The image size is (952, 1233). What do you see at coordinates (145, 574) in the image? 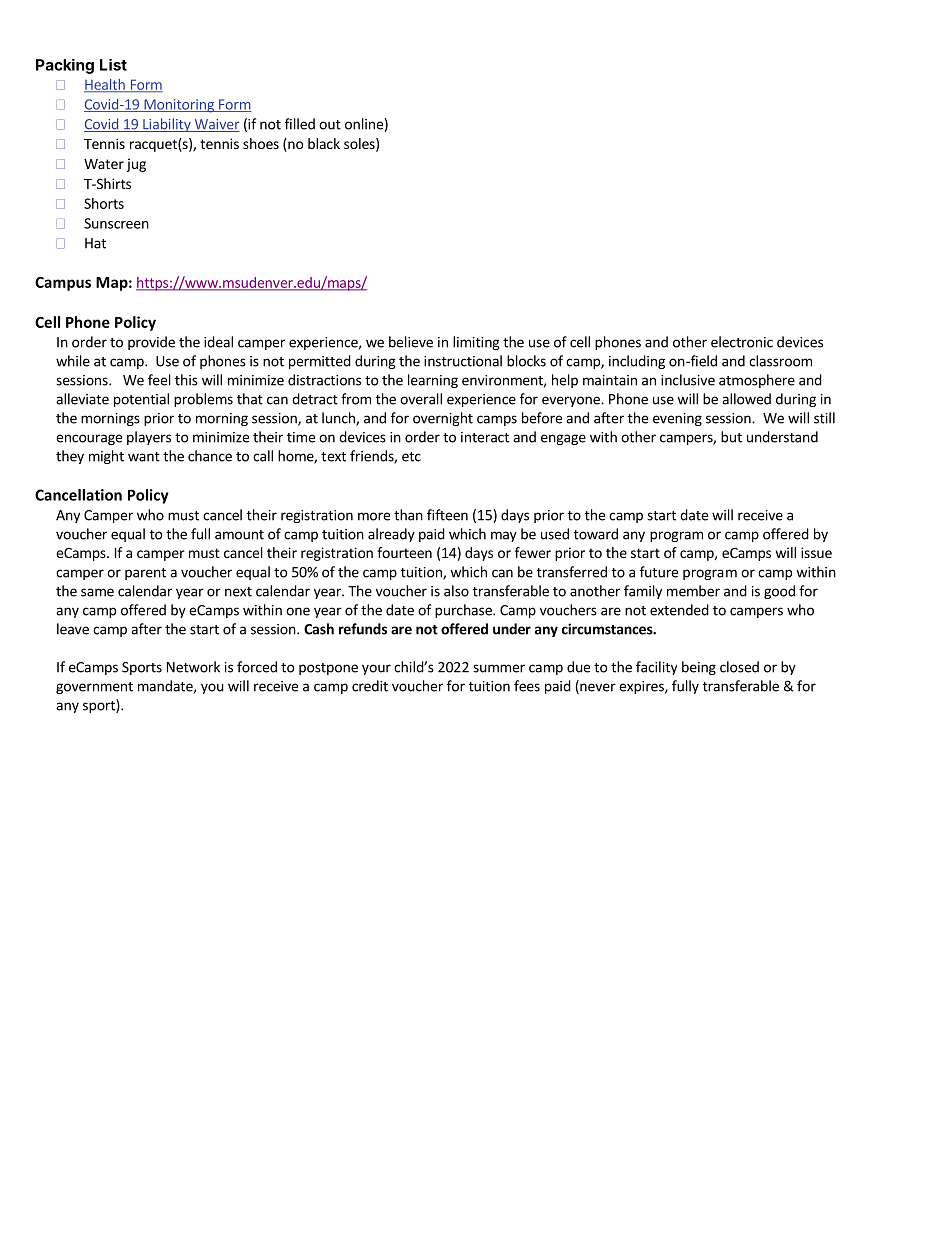
I see `parent` at bounding box center [145, 574].
